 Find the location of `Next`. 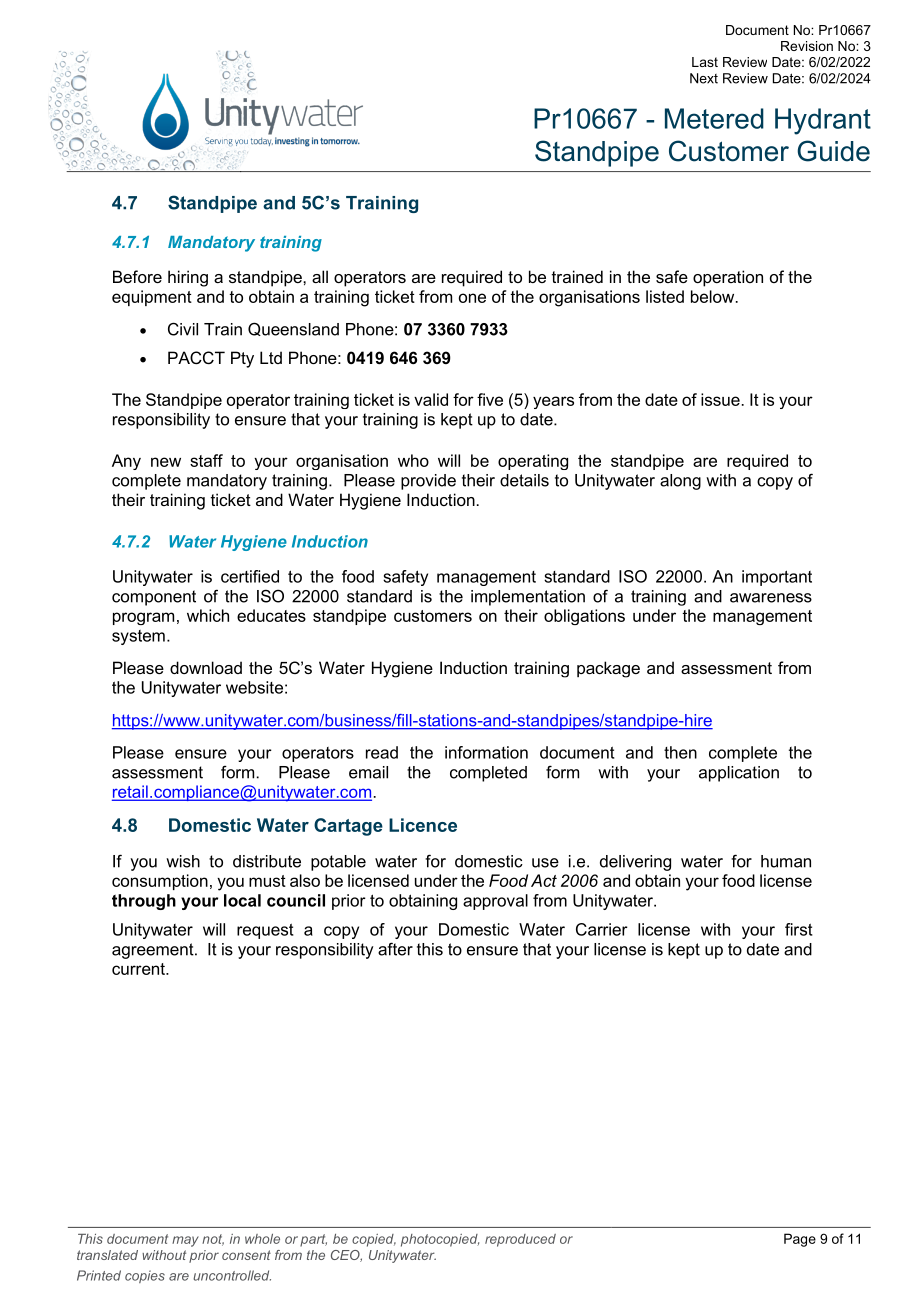

Next is located at coordinates (704, 78).
